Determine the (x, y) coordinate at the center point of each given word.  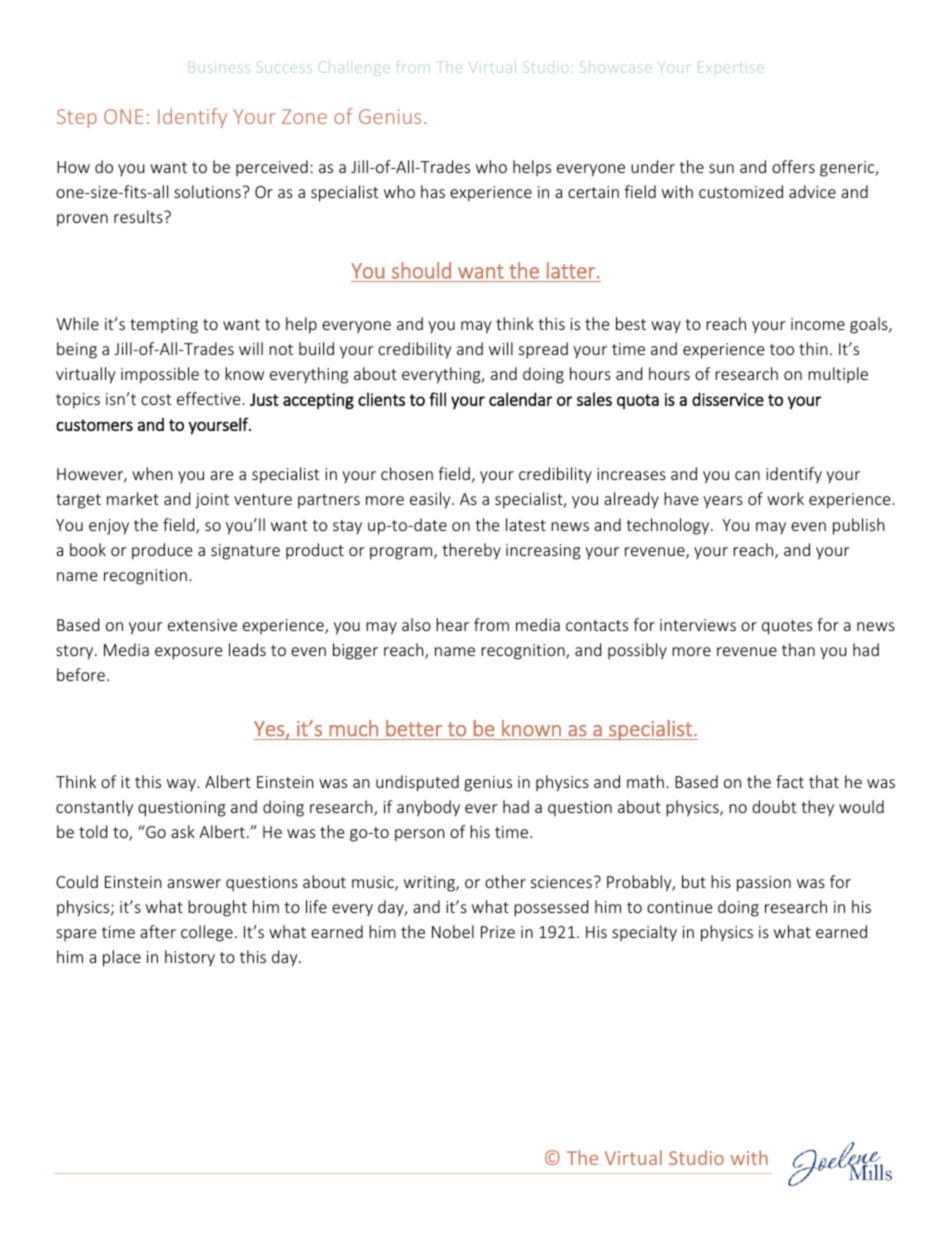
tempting (164, 326)
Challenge (354, 68)
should (421, 270)
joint (212, 501)
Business (219, 67)
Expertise (731, 68)
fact (790, 781)
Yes (270, 730)
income (818, 324)
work (785, 498)
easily (431, 500)
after (158, 931)
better (414, 728)
